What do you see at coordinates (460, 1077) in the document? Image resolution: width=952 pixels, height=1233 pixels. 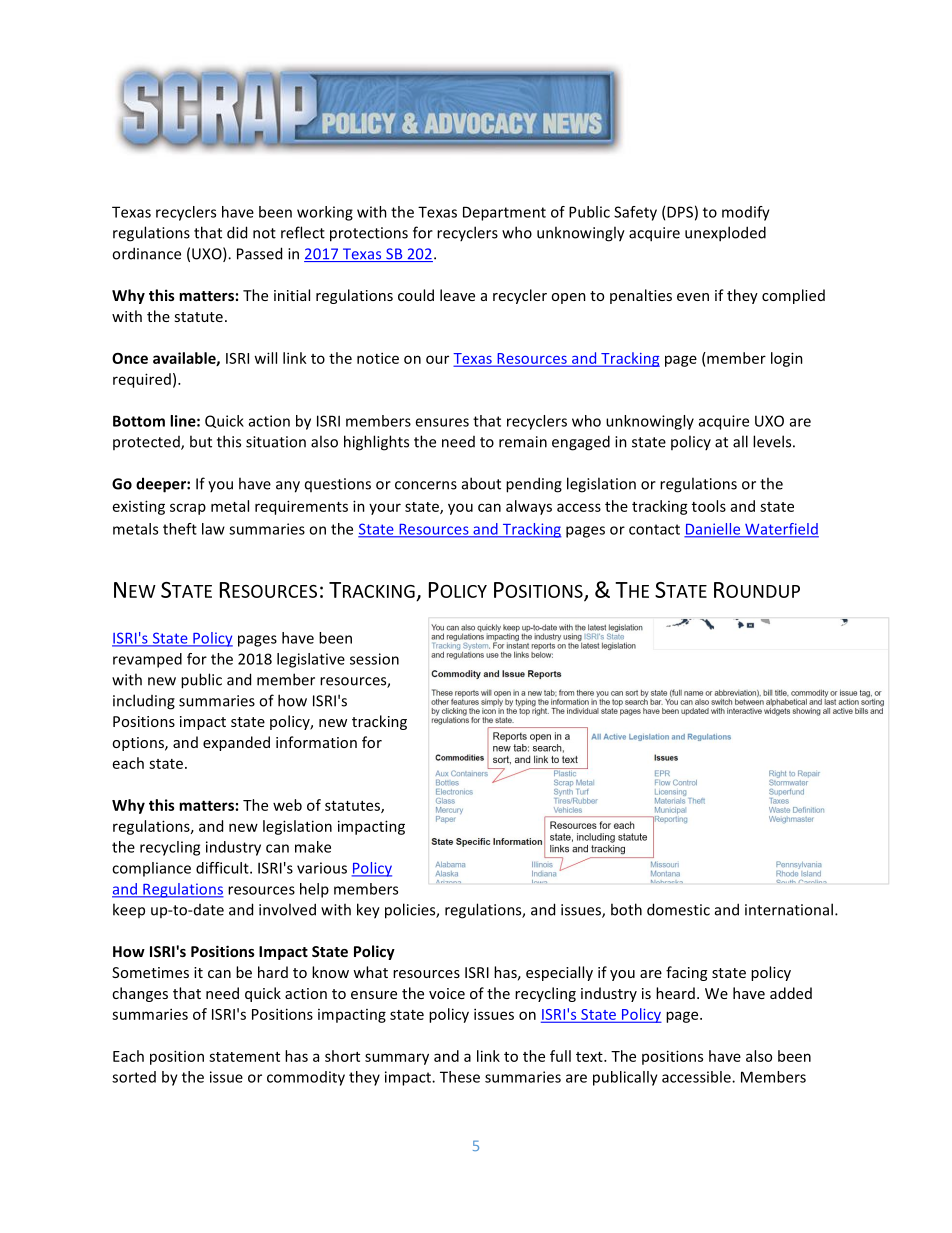 I see `These` at bounding box center [460, 1077].
